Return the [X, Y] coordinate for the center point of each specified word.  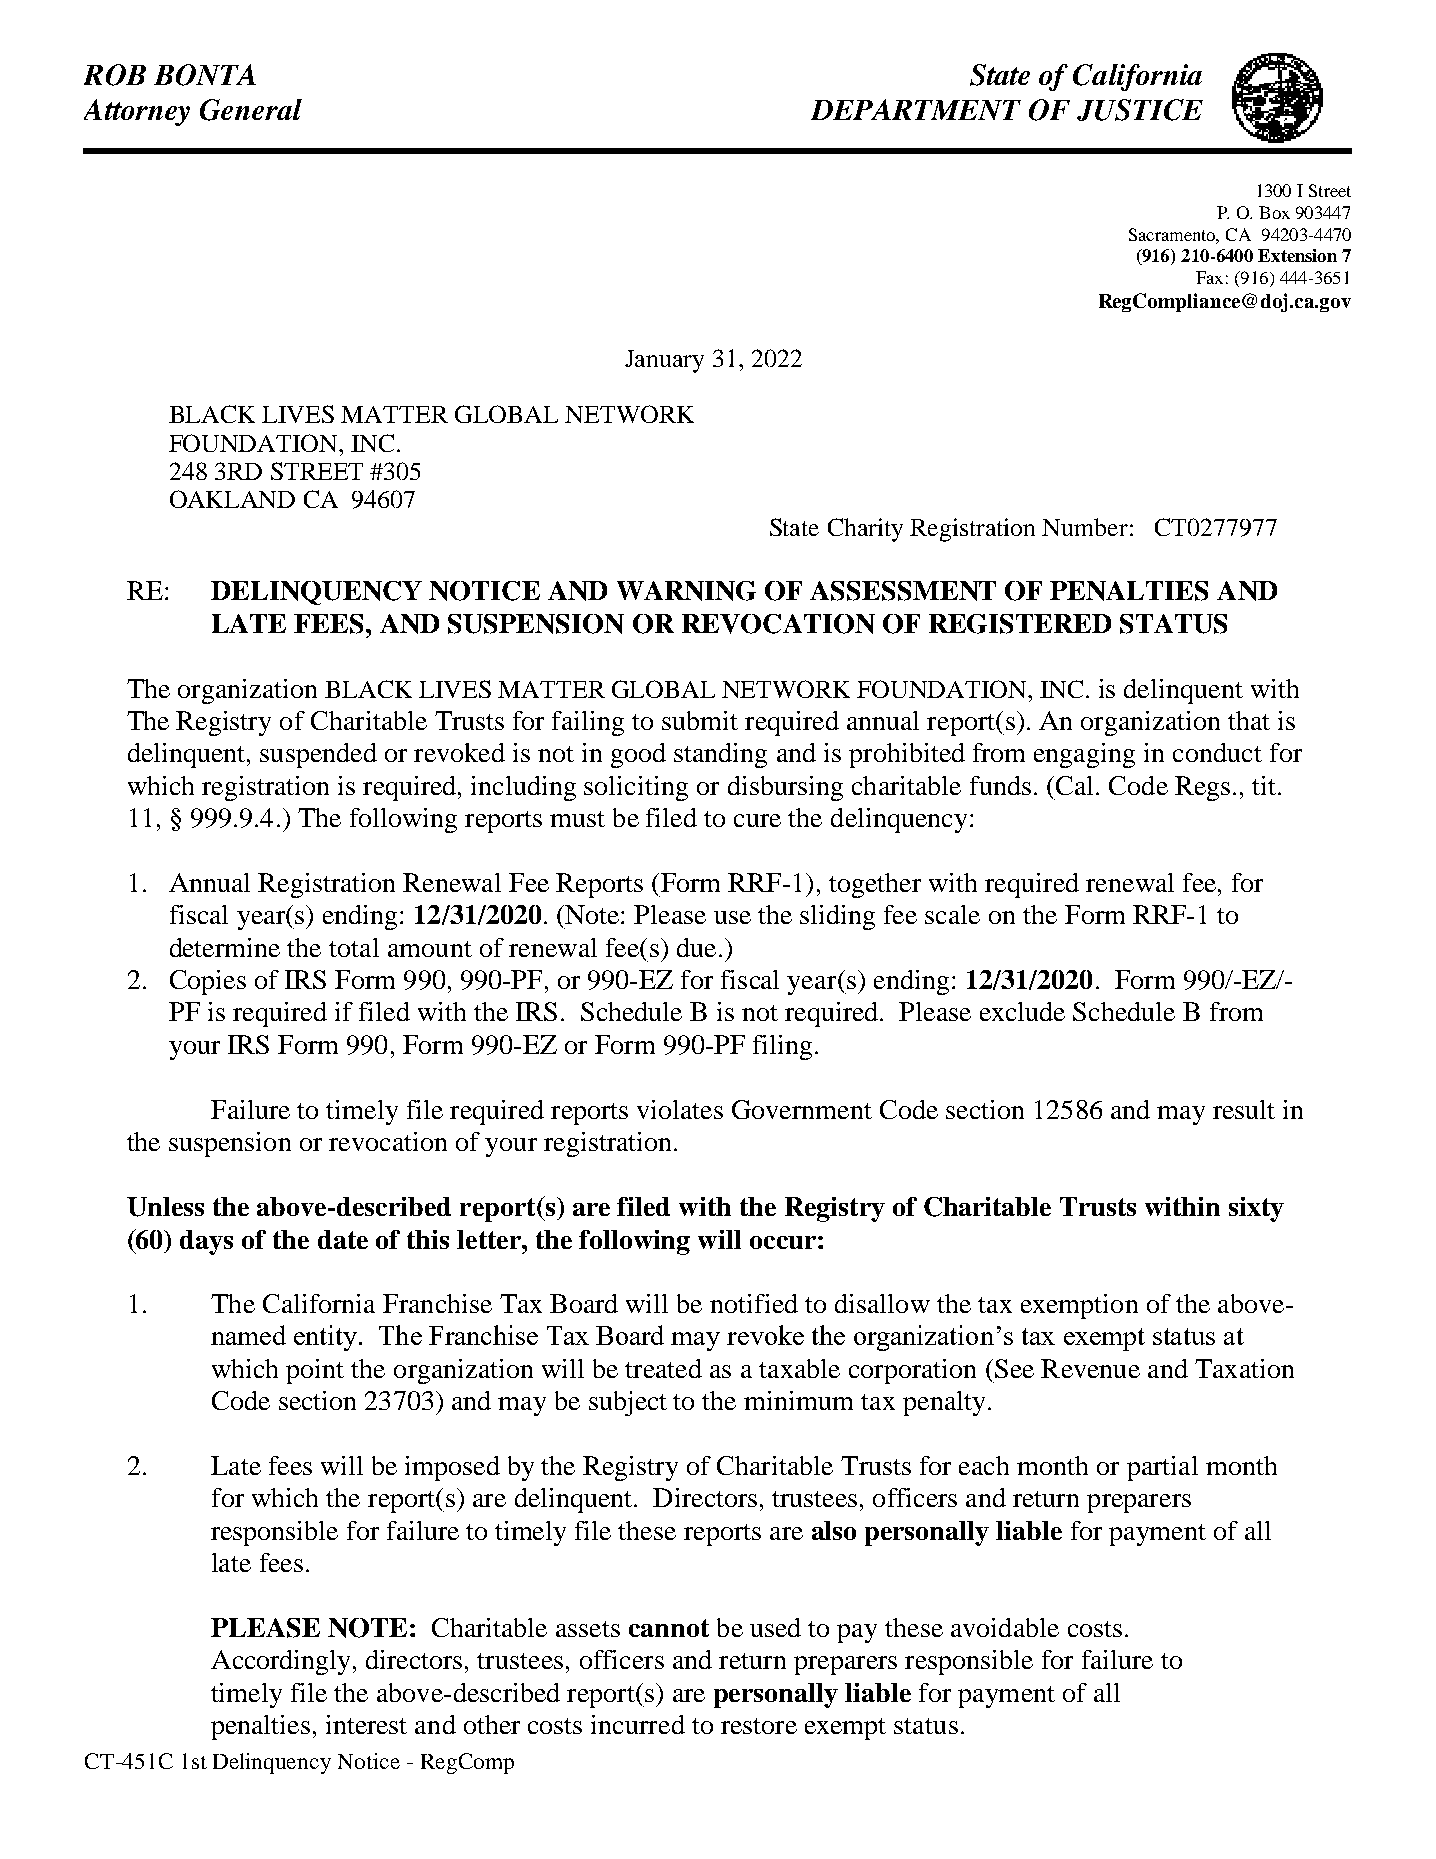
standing [720, 755]
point [315, 1371]
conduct [1217, 752]
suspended [318, 755]
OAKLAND [232, 499]
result [1244, 1109]
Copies [208, 982]
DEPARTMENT [916, 109]
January [664, 361]
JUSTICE [1140, 110]
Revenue [1090, 1368]
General [251, 110]
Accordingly [282, 1662]
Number [1085, 527]
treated [663, 1368]
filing [782, 1047]
